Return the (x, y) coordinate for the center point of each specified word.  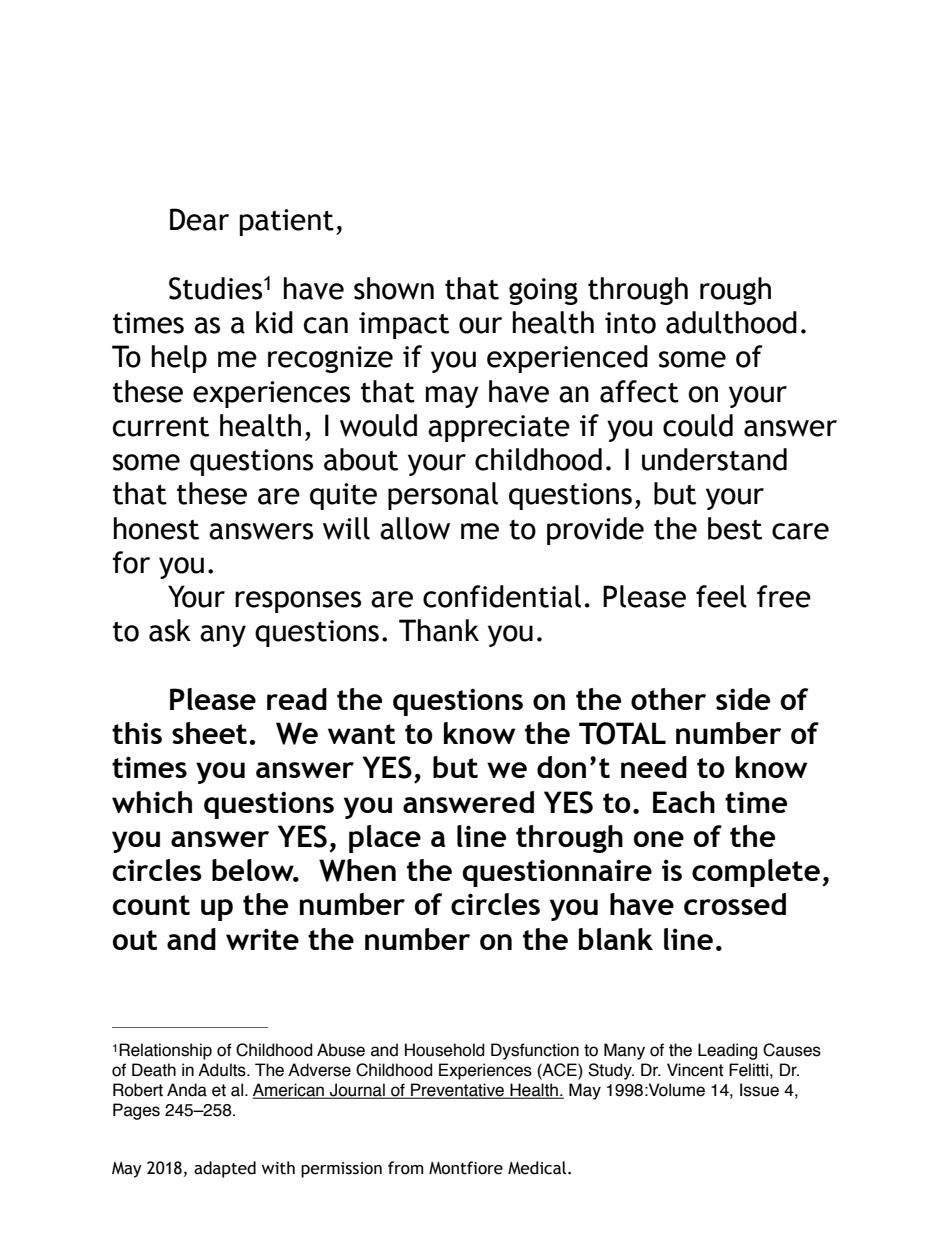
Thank (439, 630)
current (161, 427)
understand (714, 459)
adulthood (731, 322)
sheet (209, 733)
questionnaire (557, 873)
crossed (735, 904)
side (743, 699)
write (262, 939)
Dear (199, 219)
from (406, 1168)
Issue (759, 1090)
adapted (225, 1169)
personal (443, 496)
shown (394, 288)
